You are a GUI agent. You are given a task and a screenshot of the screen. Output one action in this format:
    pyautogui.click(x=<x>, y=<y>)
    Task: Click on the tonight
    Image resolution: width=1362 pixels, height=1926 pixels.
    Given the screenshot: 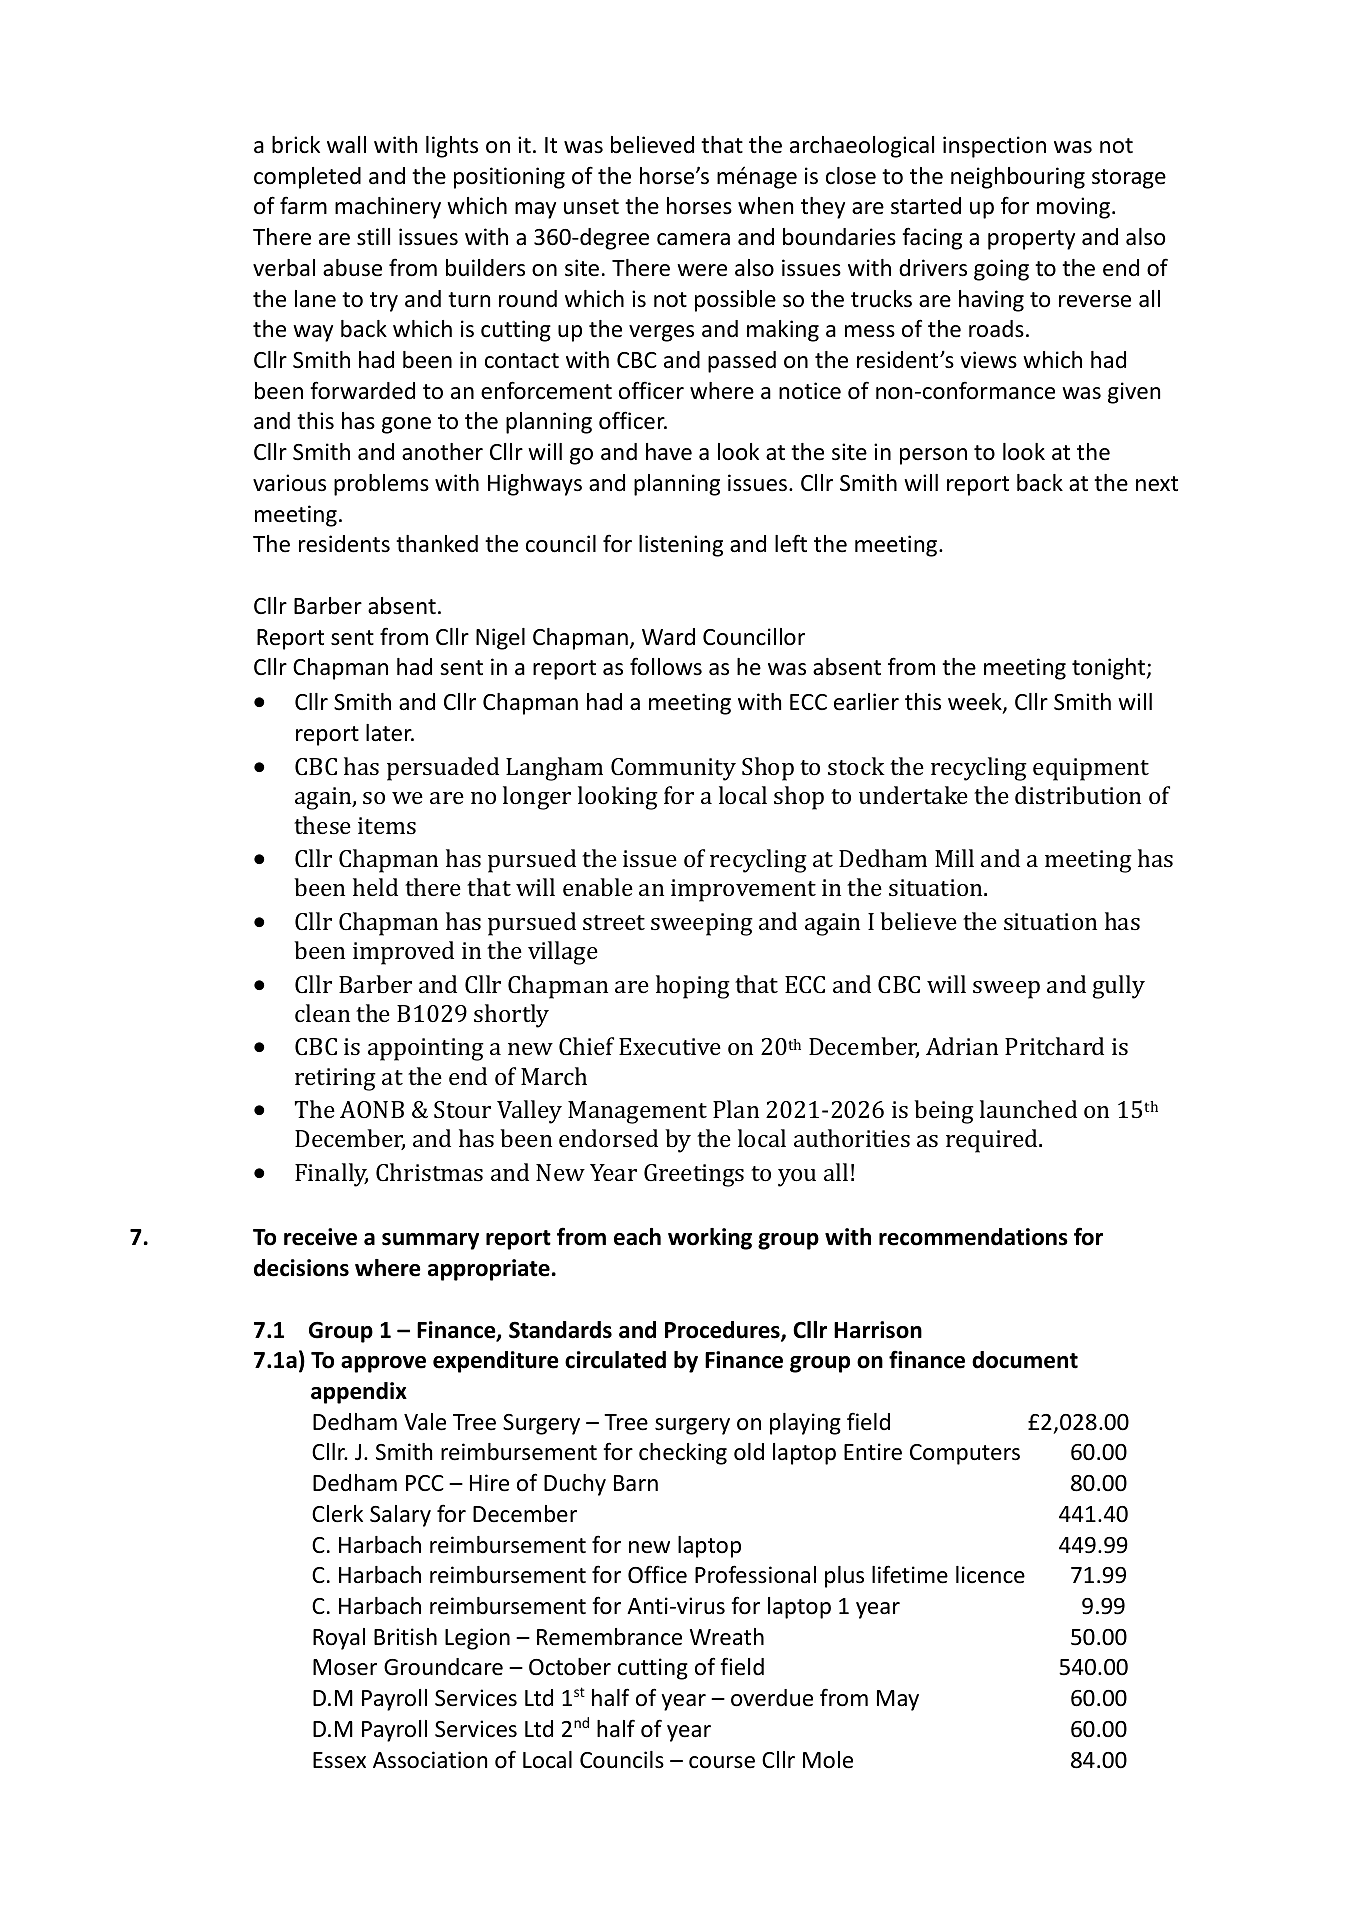 What is the action you would take?
    pyautogui.click(x=1108, y=669)
